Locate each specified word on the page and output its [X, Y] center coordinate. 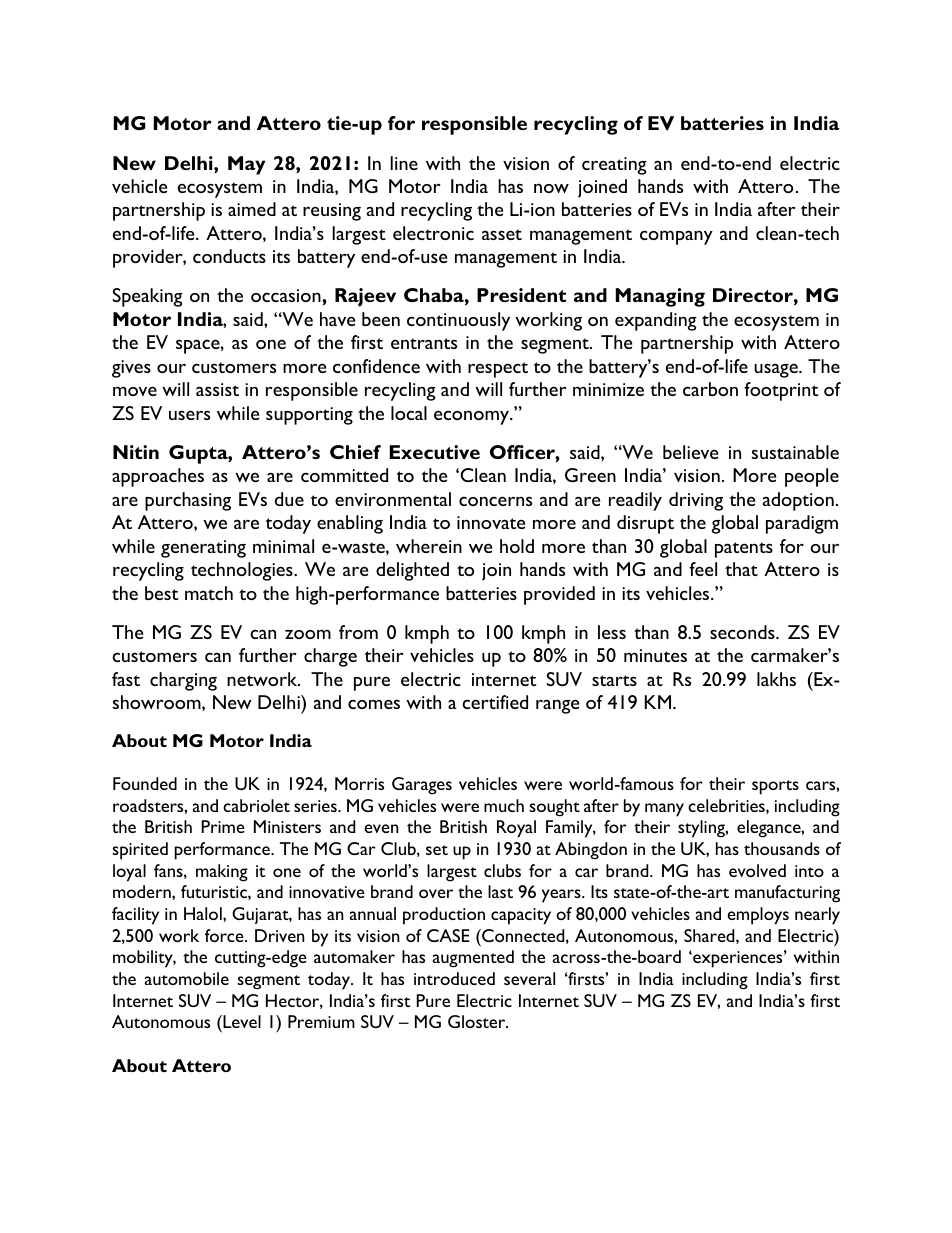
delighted [412, 571]
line [404, 163]
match [209, 593]
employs [758, 916]
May [246, 165]
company [676, 237]
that [741, 569]
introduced [454, 978]
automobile [187, 978]
